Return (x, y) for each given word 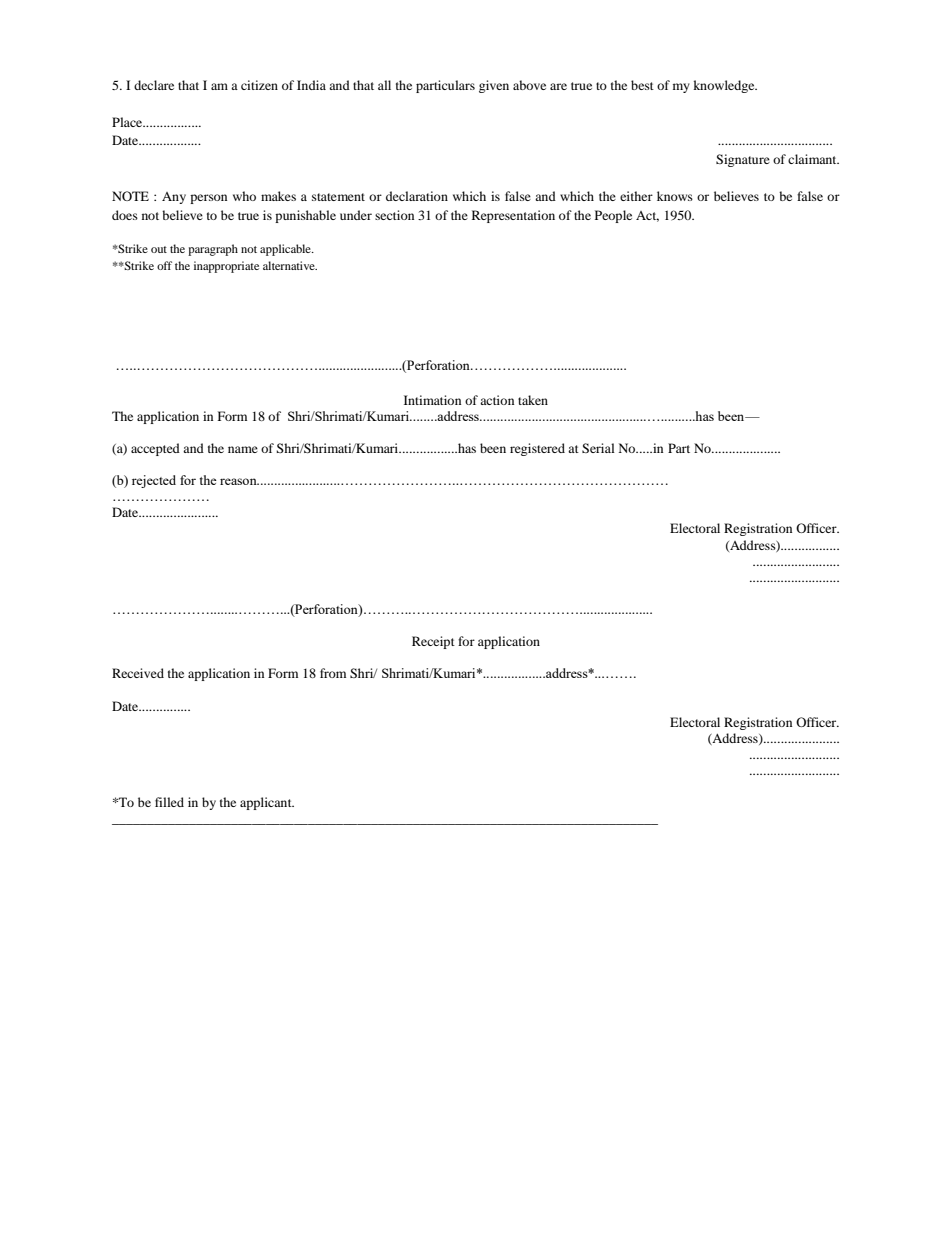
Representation (513, 216)
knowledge (725, 86)
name (243, 449)
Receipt (433, 642)
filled (169, 802)
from (333, 673)
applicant (267, 803)
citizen (259, 85)
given (494, 86)
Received (138, 673)
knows (675, 196)
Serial (598, 448)
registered (537, 449)
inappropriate (226, 267)
